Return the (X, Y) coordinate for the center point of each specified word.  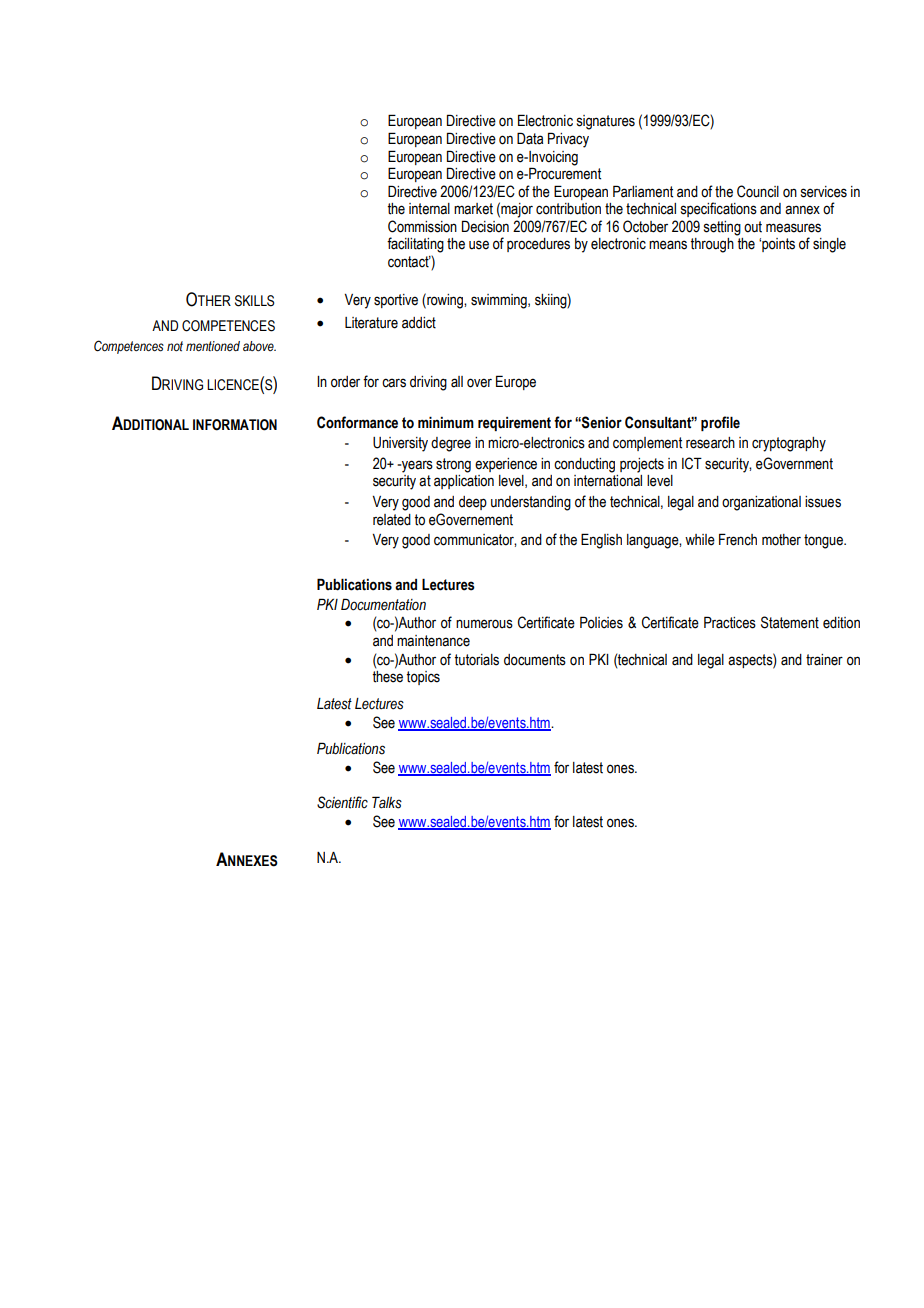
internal (429, 209)
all (457, 382)
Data (530, 138)
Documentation (383, 604)
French (738, 539)
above (259, 346)
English (601, 541)
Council (758, 191)
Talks (387, 802)
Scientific (342, 802)
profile (720, 423)
